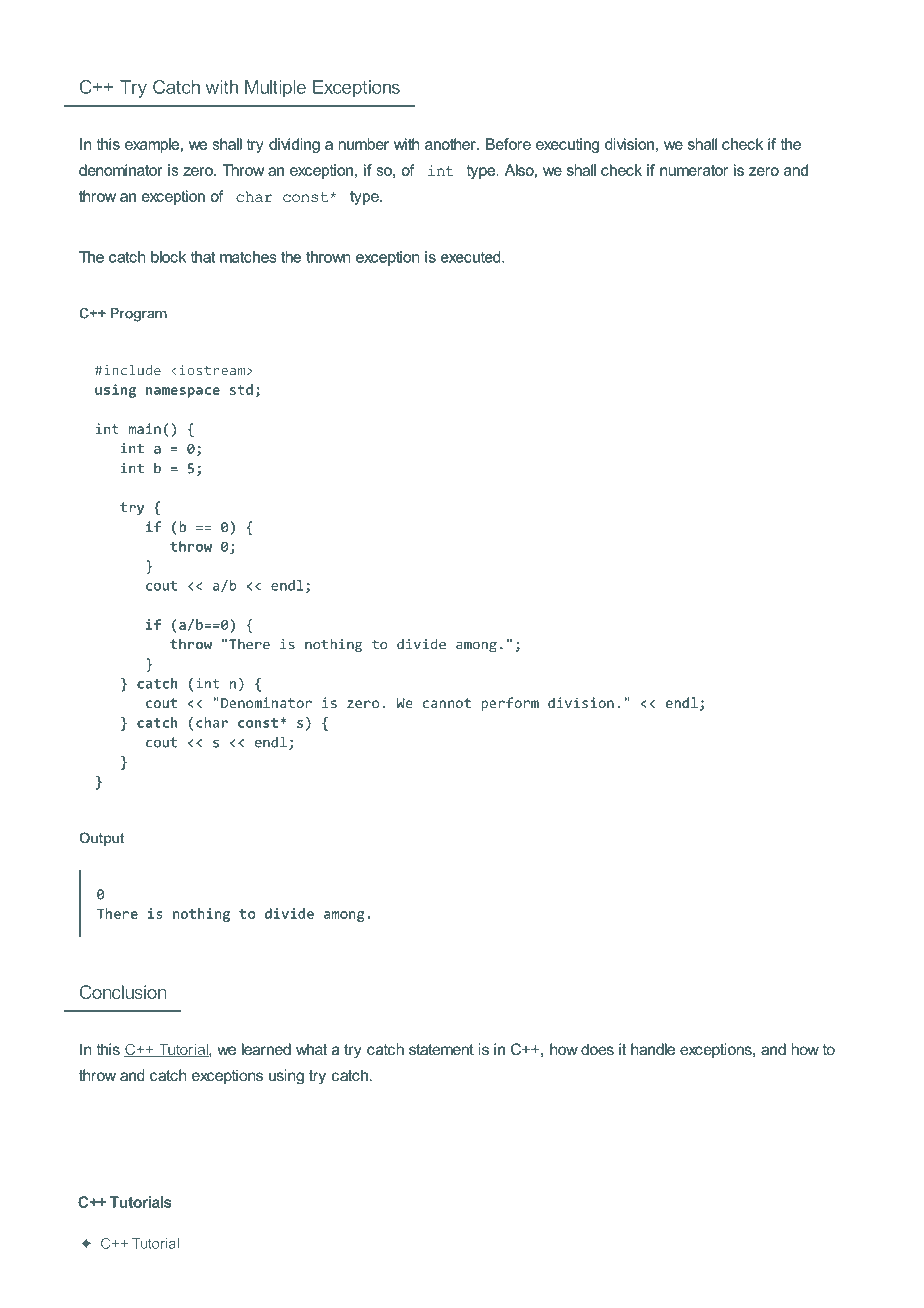 The height and width of the screenshot is (1308, 924). I want to click on perform, so click(510, 704).
